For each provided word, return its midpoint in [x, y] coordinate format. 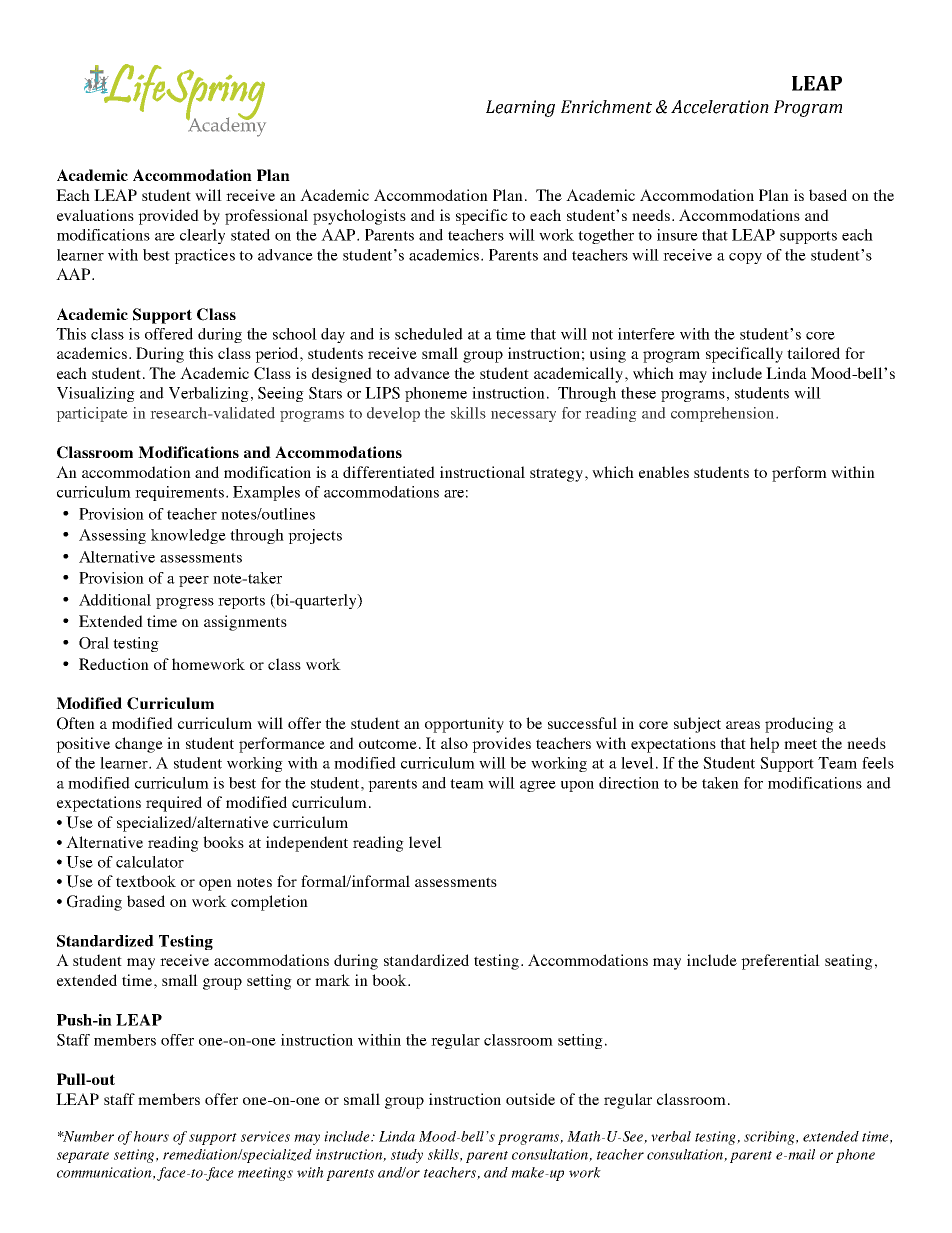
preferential [780, 962]
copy [745, 258]
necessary [523, 416]
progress [185, 603]
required [174, 804]
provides [501, 745]
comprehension [724, 414]
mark [332, 980]
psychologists [359, 217]
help [764, 745]
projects [315, 536]
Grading [94, 903]
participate [92, 414]
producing [799, 725]
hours [151, 1136]
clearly [202, 236]
